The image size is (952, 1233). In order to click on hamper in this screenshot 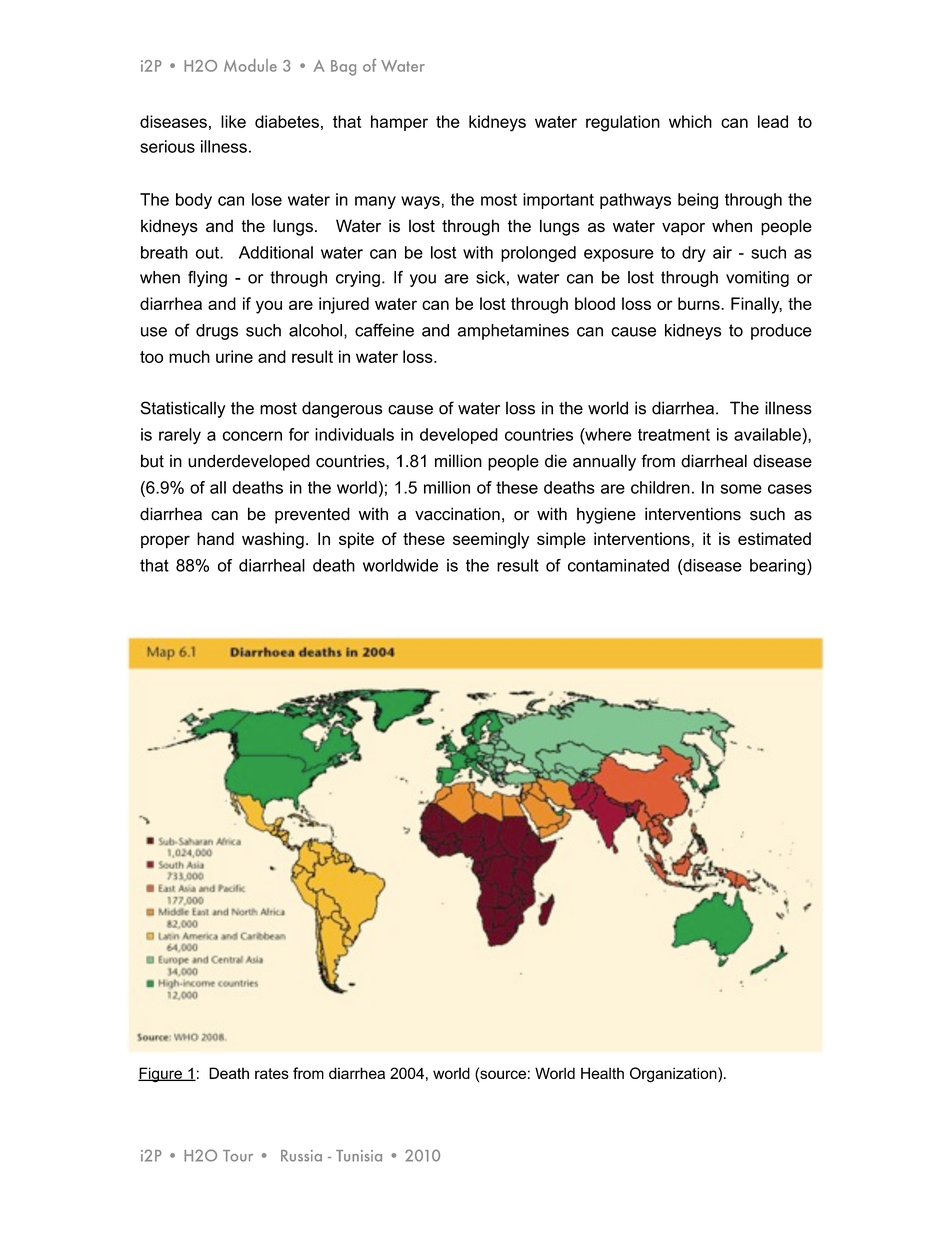, I will do `click(399, 123)`.
